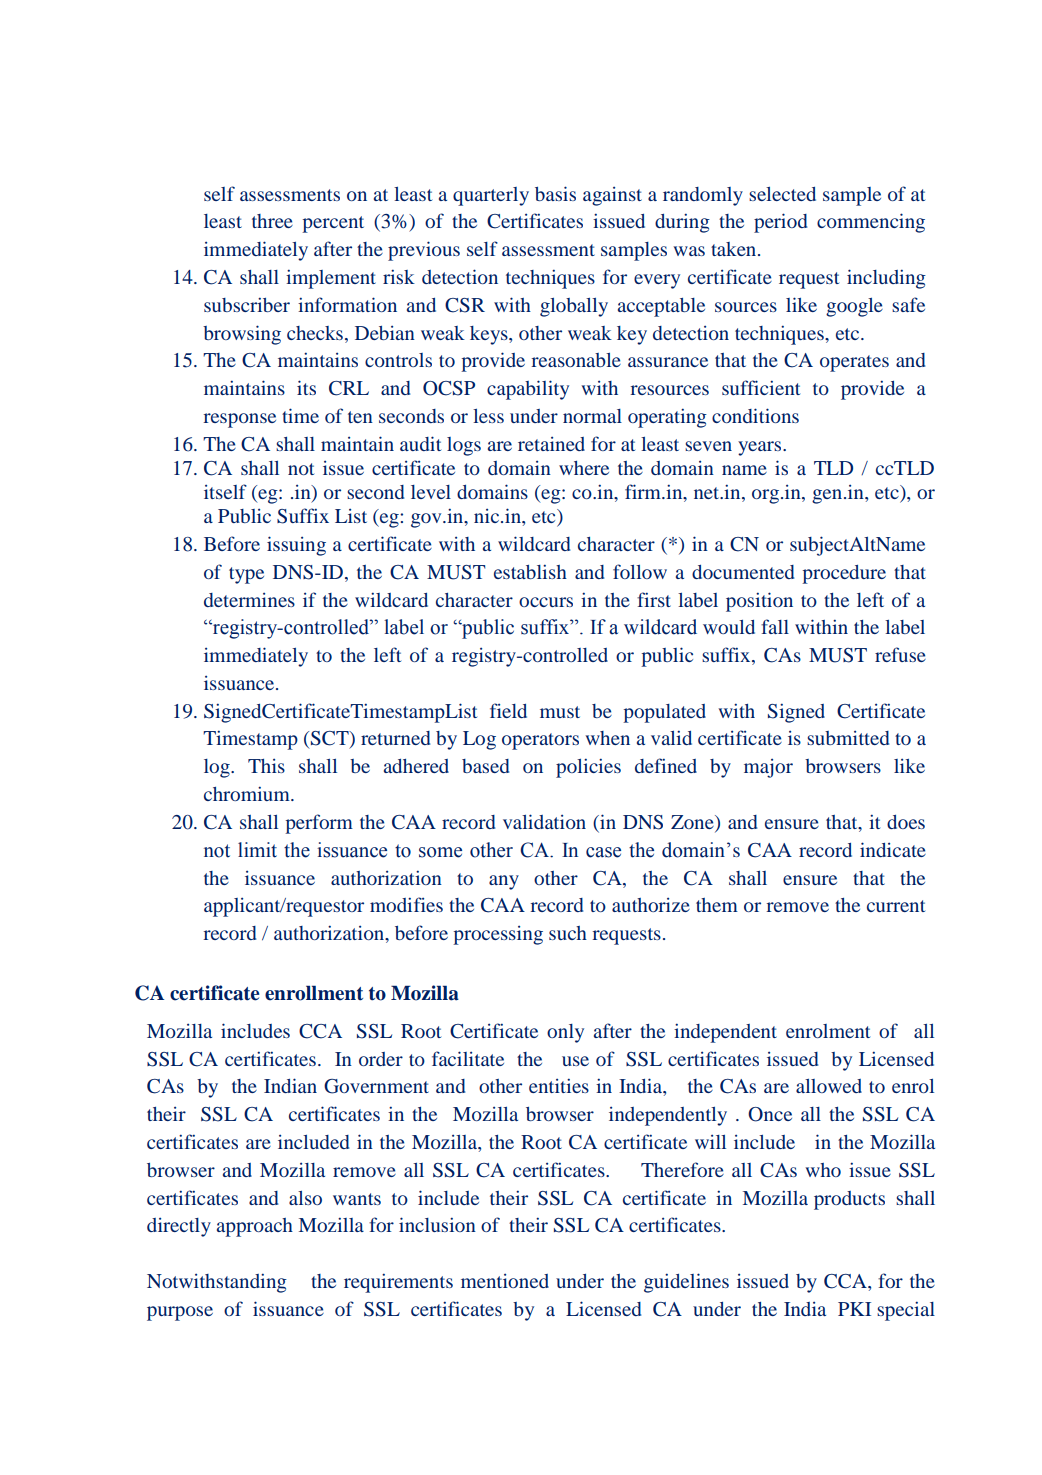  What do you see at coordinates (829, 1086) in the page?
I see `allowed` at bounding box center [829, 1086].
